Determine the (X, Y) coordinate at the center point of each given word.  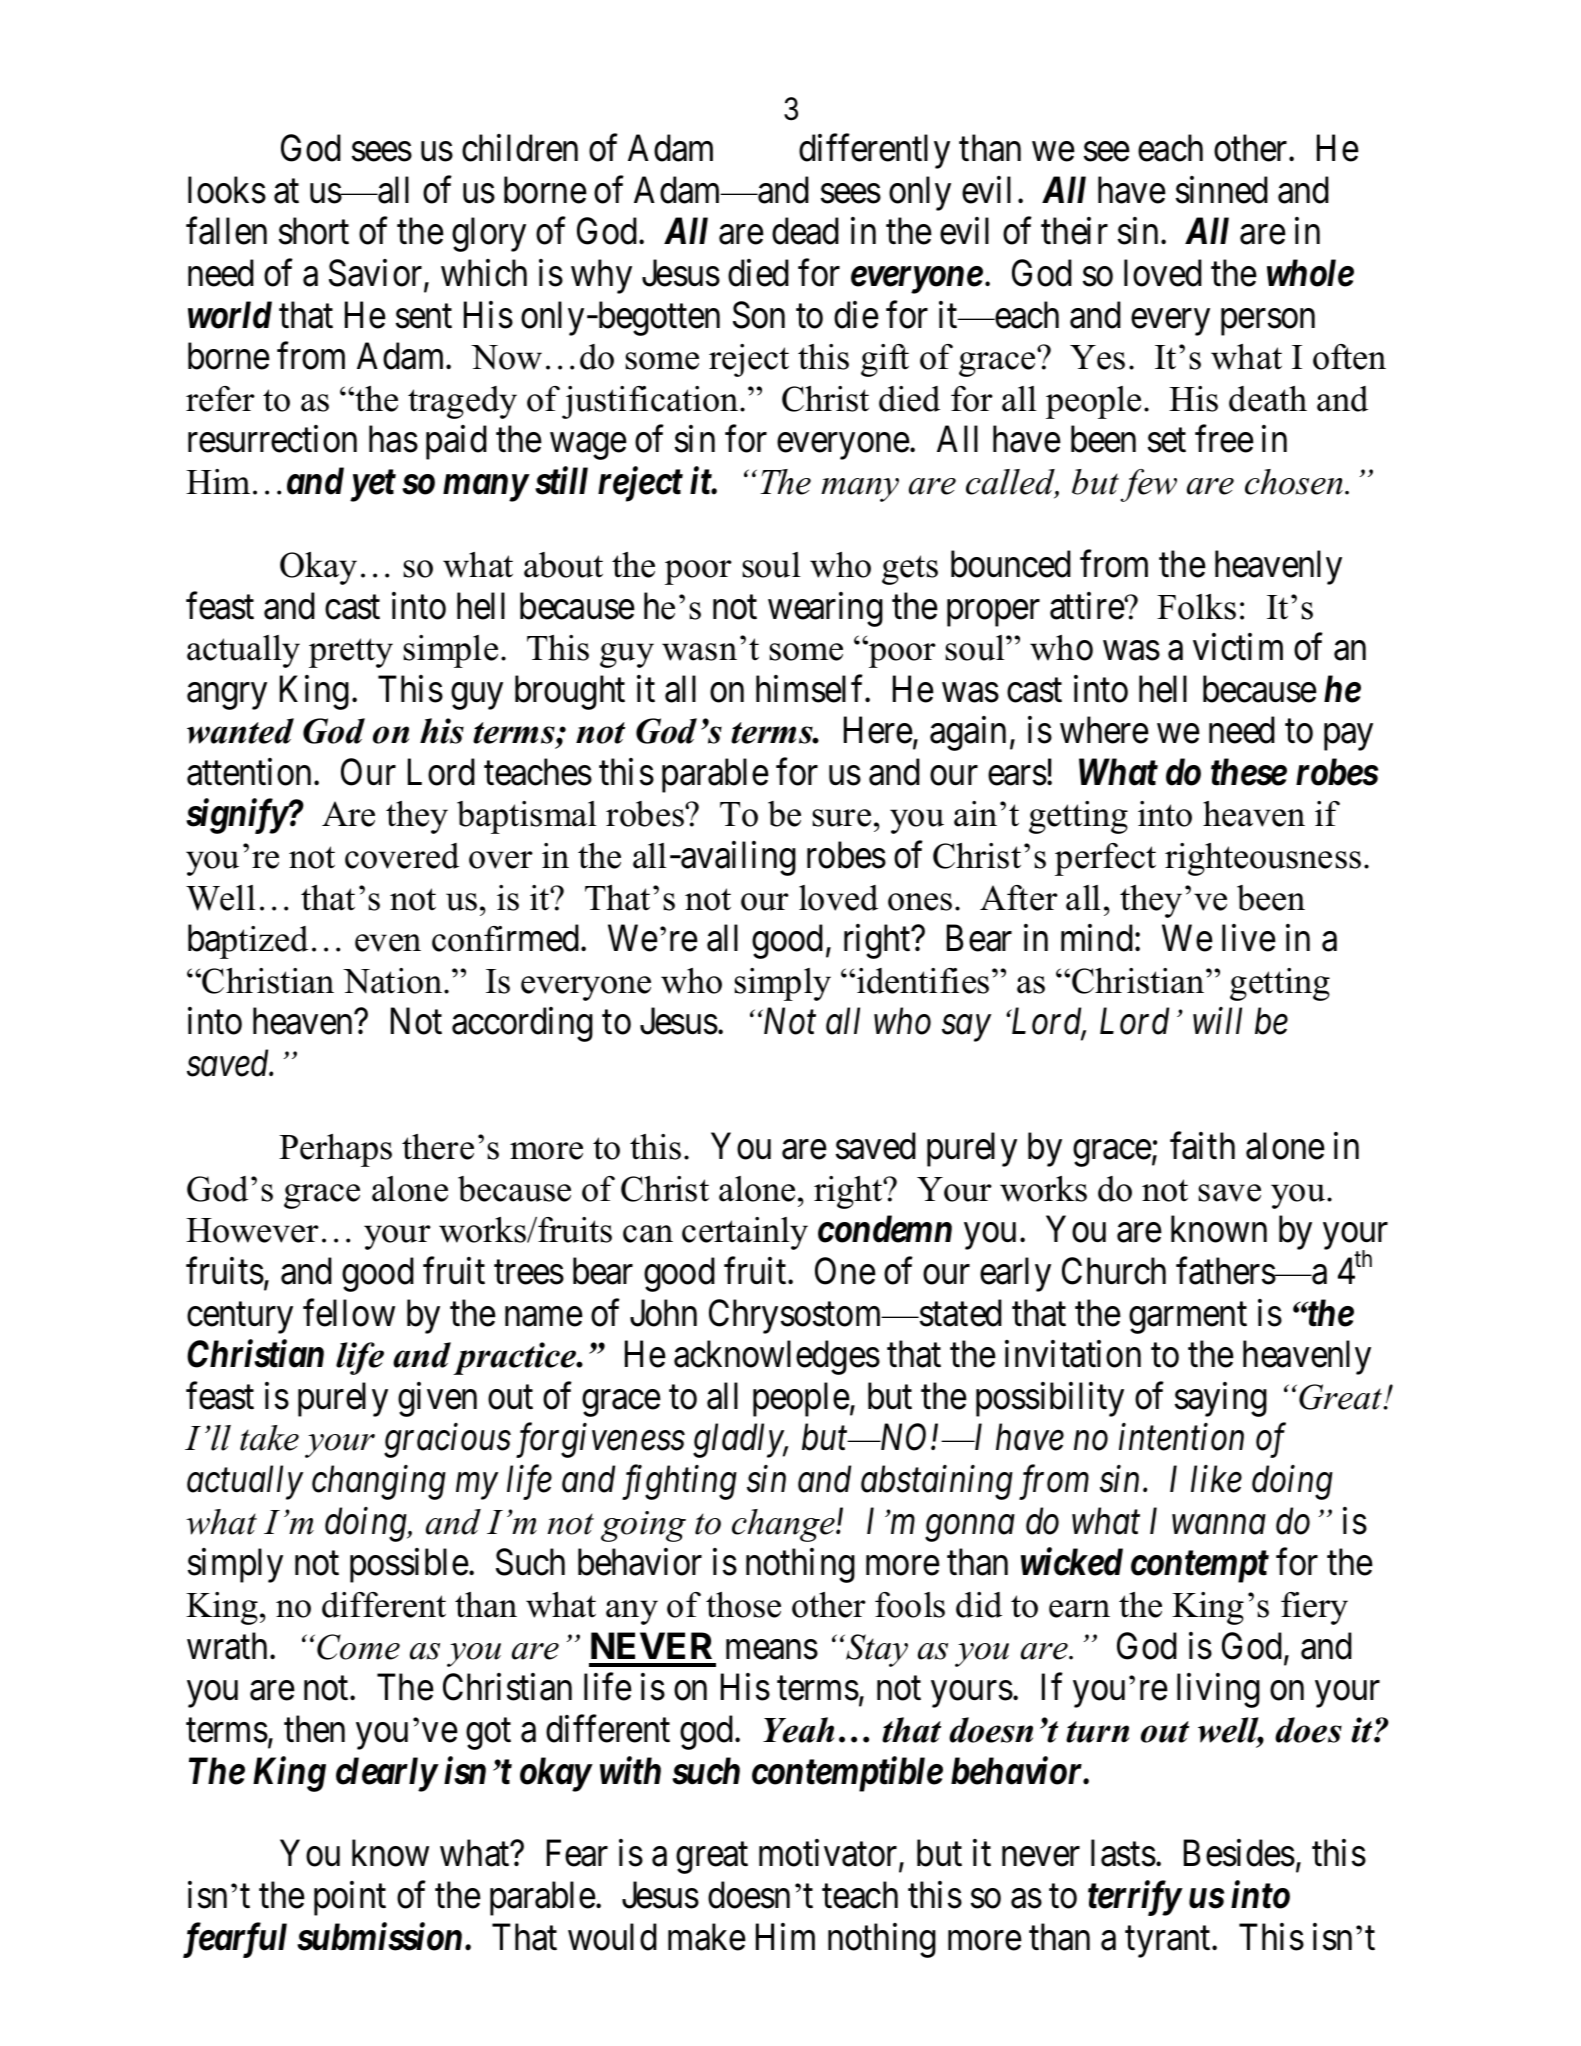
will (1217, 1021)
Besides (1239, 1853)
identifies (923, 981)
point (350, 1898)
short (314, 231)
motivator (829, 1855)
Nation (392, 981)
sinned (1222, 190)
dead (805, 231)
